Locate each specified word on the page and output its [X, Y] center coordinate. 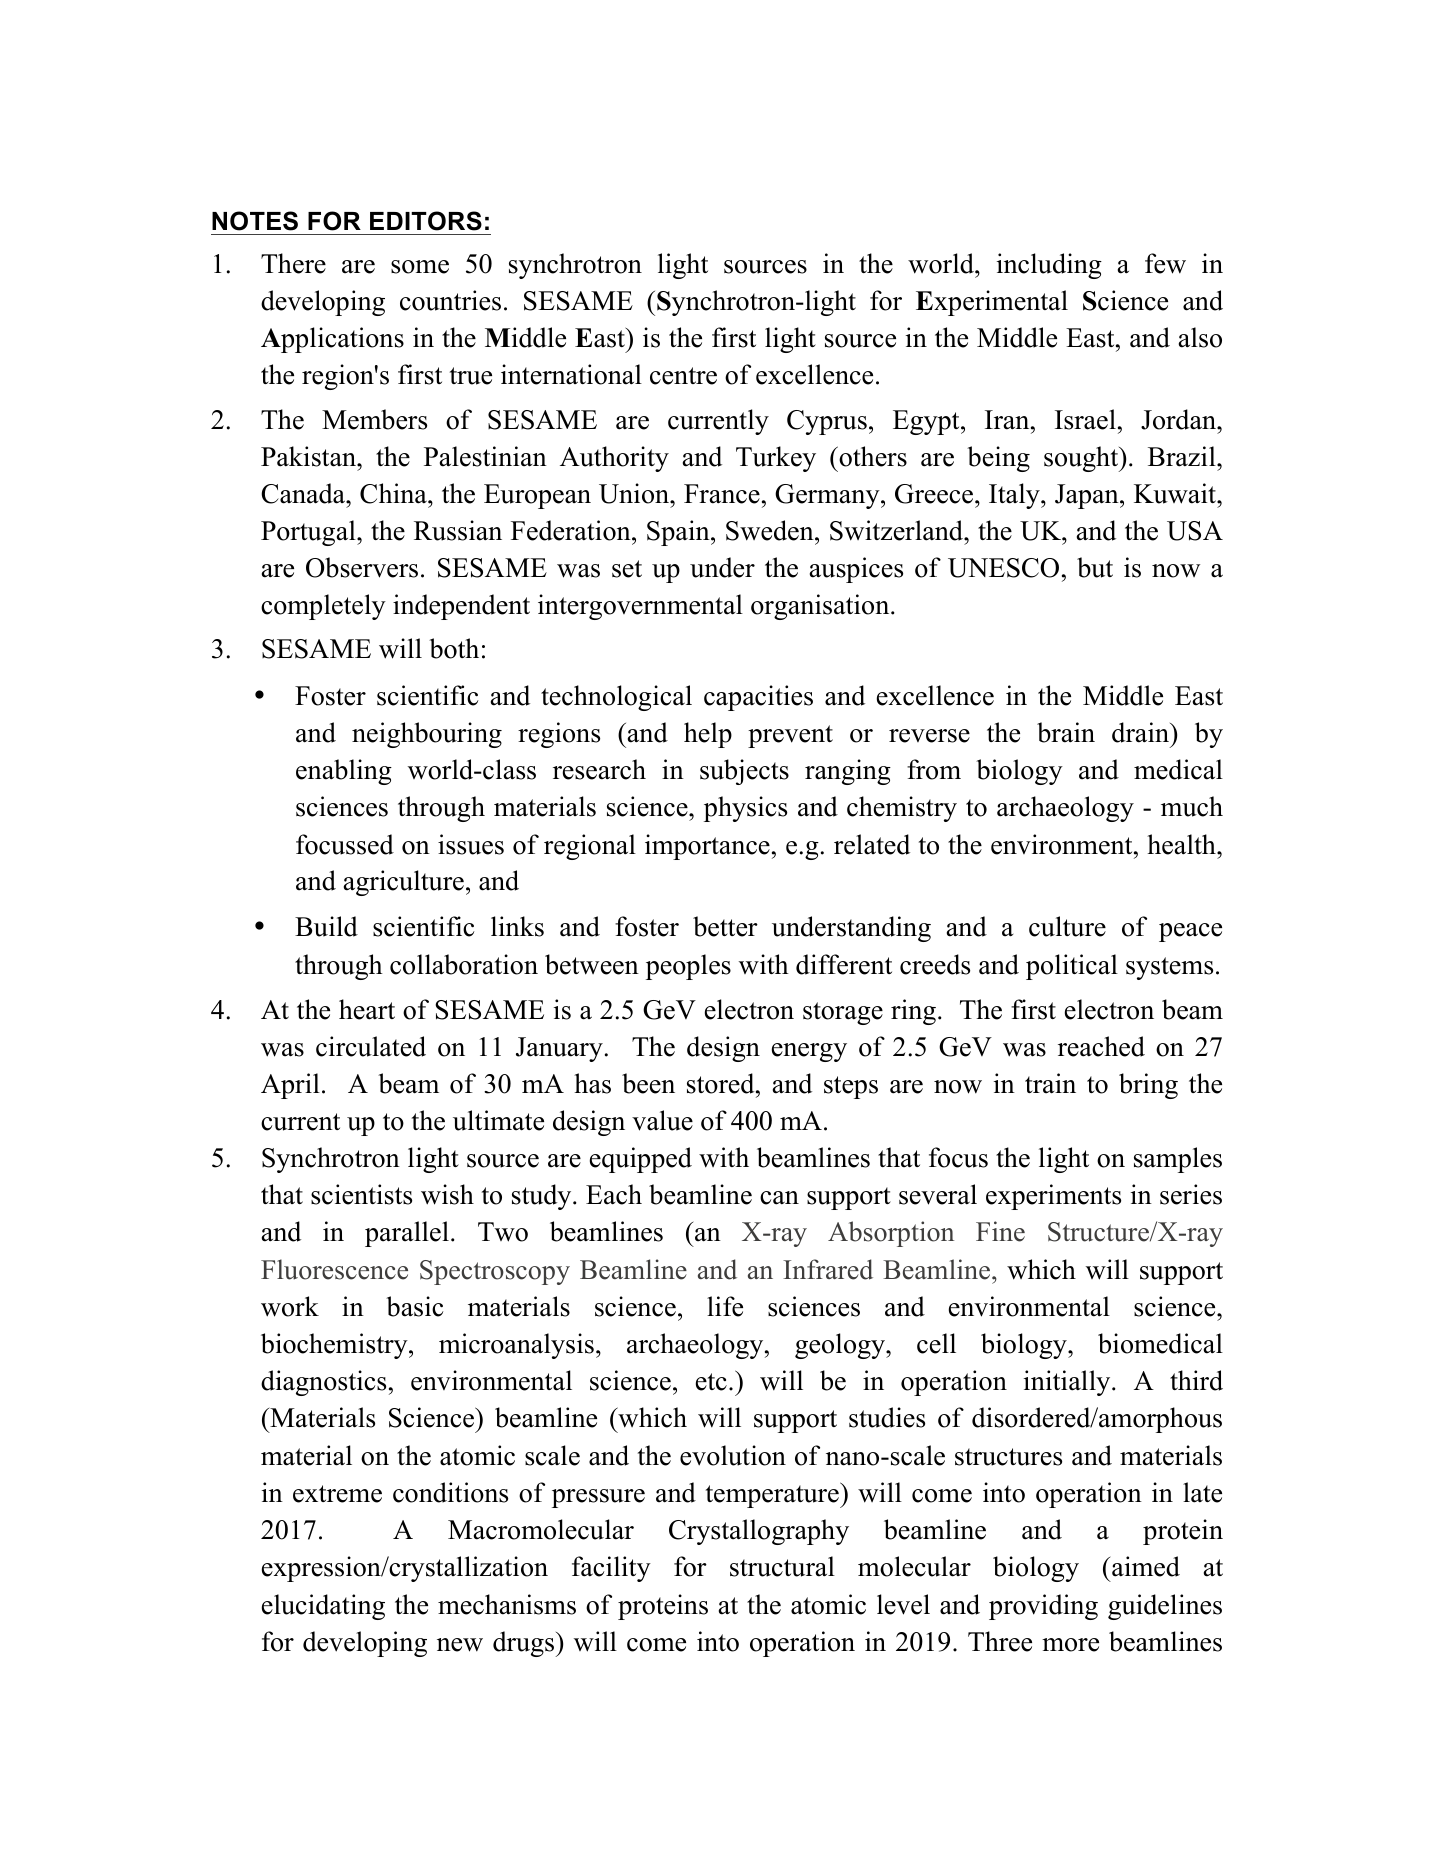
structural [782, 1566]
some [420, 267]
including [1049, 266]
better [725, 926]
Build [326, 926]
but [1095, 567]
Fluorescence [334, 1269]
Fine [1000, 1231]
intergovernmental [640, 607]
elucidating [323, 1607]
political [1072, 967]
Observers [362, 567]
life [725, 1306]
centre [683, 376]
